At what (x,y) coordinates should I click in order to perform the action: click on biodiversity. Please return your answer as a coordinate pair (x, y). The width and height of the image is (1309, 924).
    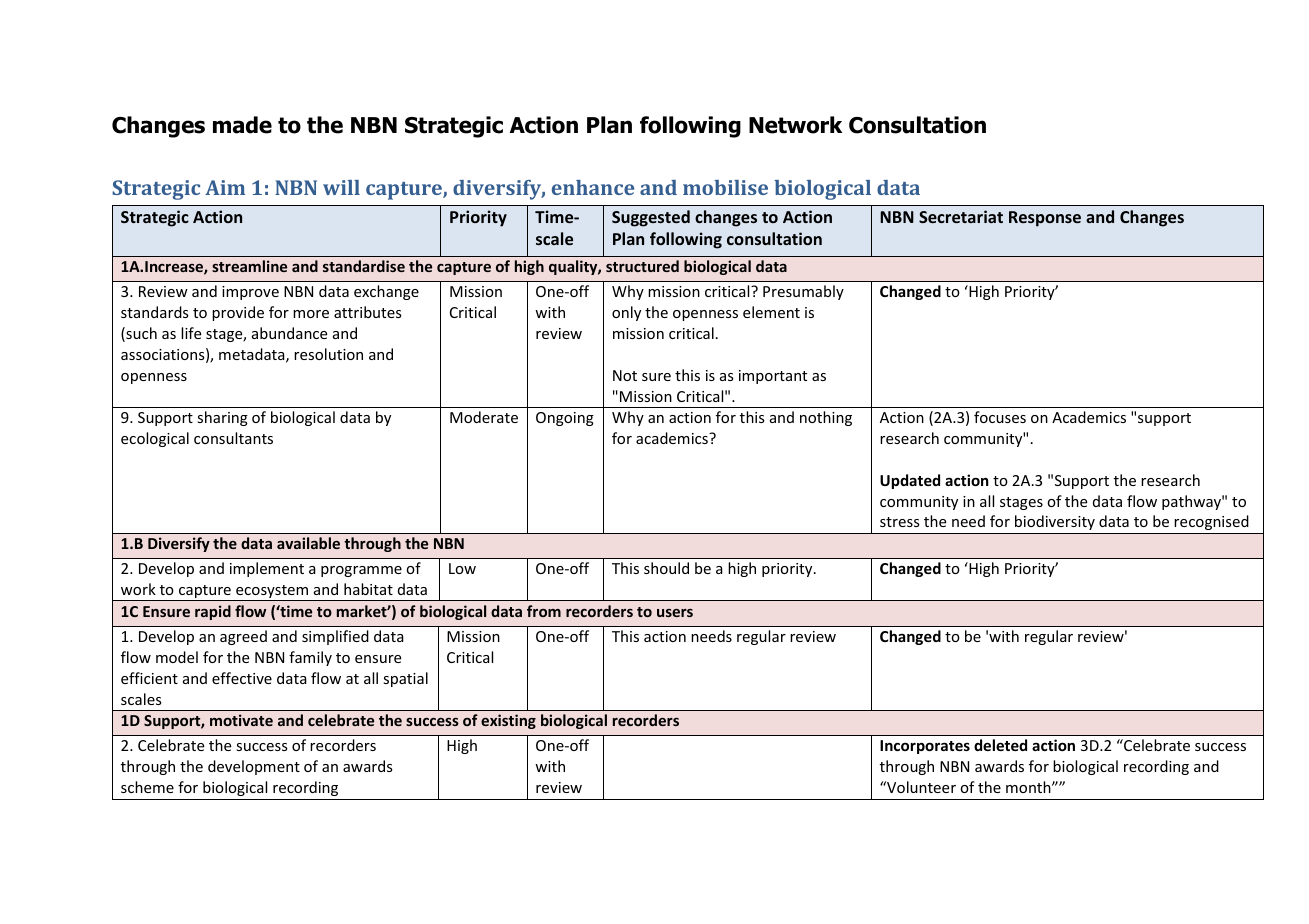
    Looking at the image, I should click on (1055, 522).
